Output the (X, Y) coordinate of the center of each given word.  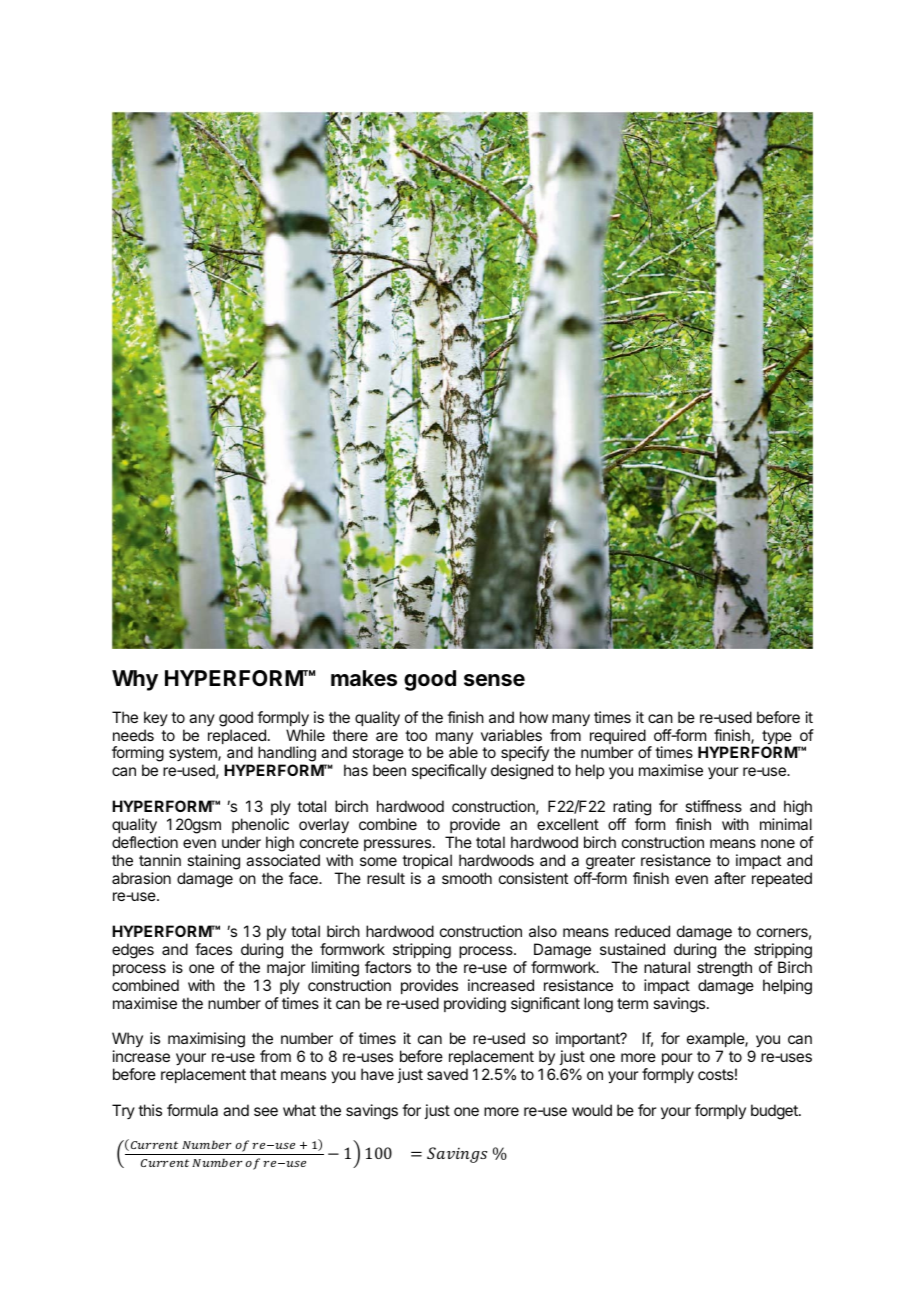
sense (494, 680)
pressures (397, 845)
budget (775, 1112)
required (618, 738)
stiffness (713, 806)
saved (447, 1074)
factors (388, 967)
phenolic (260, 825)
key (156, 718)
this (150, 1110)
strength (724, 969)
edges (133, 951)
